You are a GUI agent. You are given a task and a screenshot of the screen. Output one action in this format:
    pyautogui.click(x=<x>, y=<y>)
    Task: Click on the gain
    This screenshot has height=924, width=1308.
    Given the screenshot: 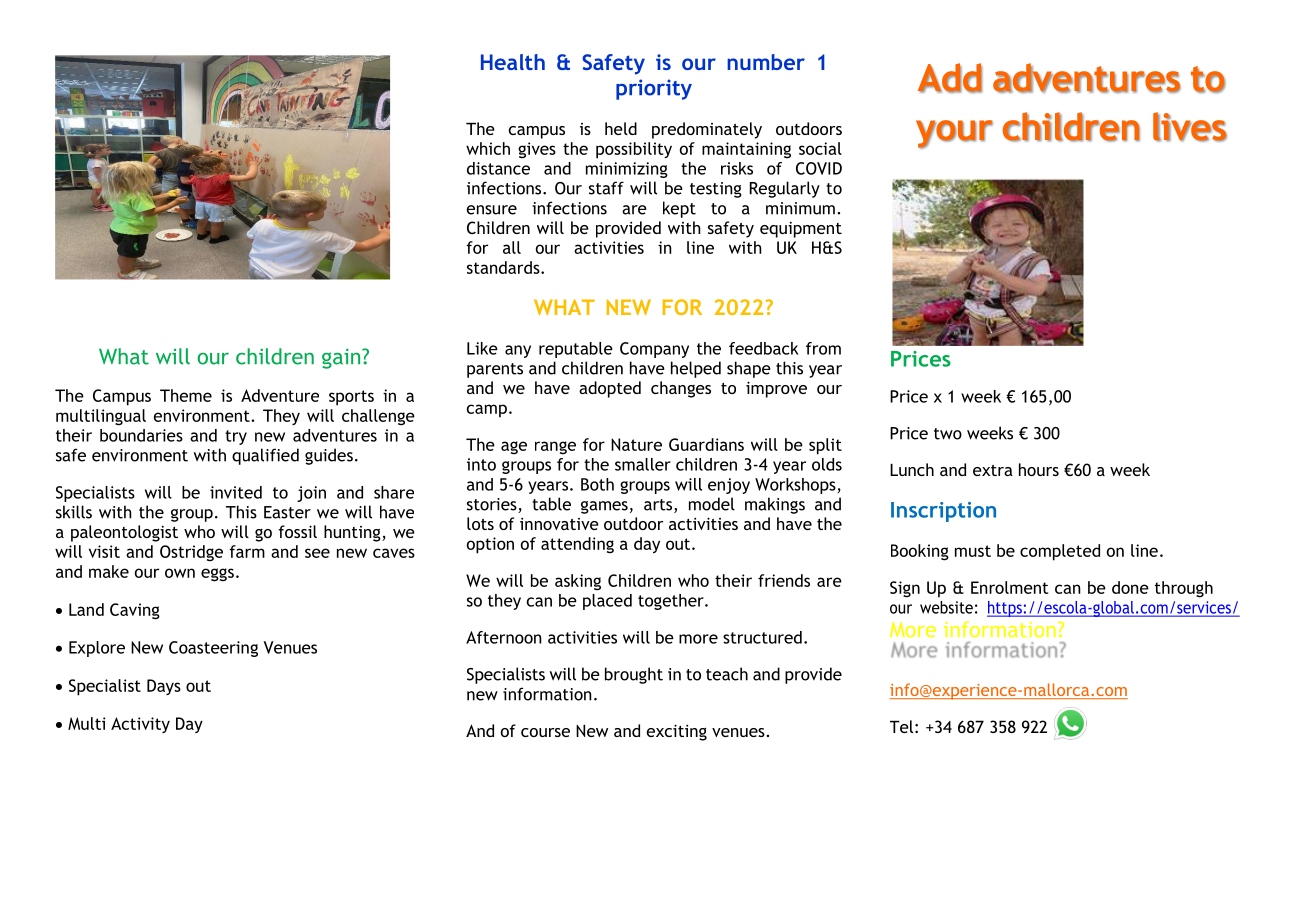 What is the action you would take?
    pyautogui.click(x=342, y=358)
